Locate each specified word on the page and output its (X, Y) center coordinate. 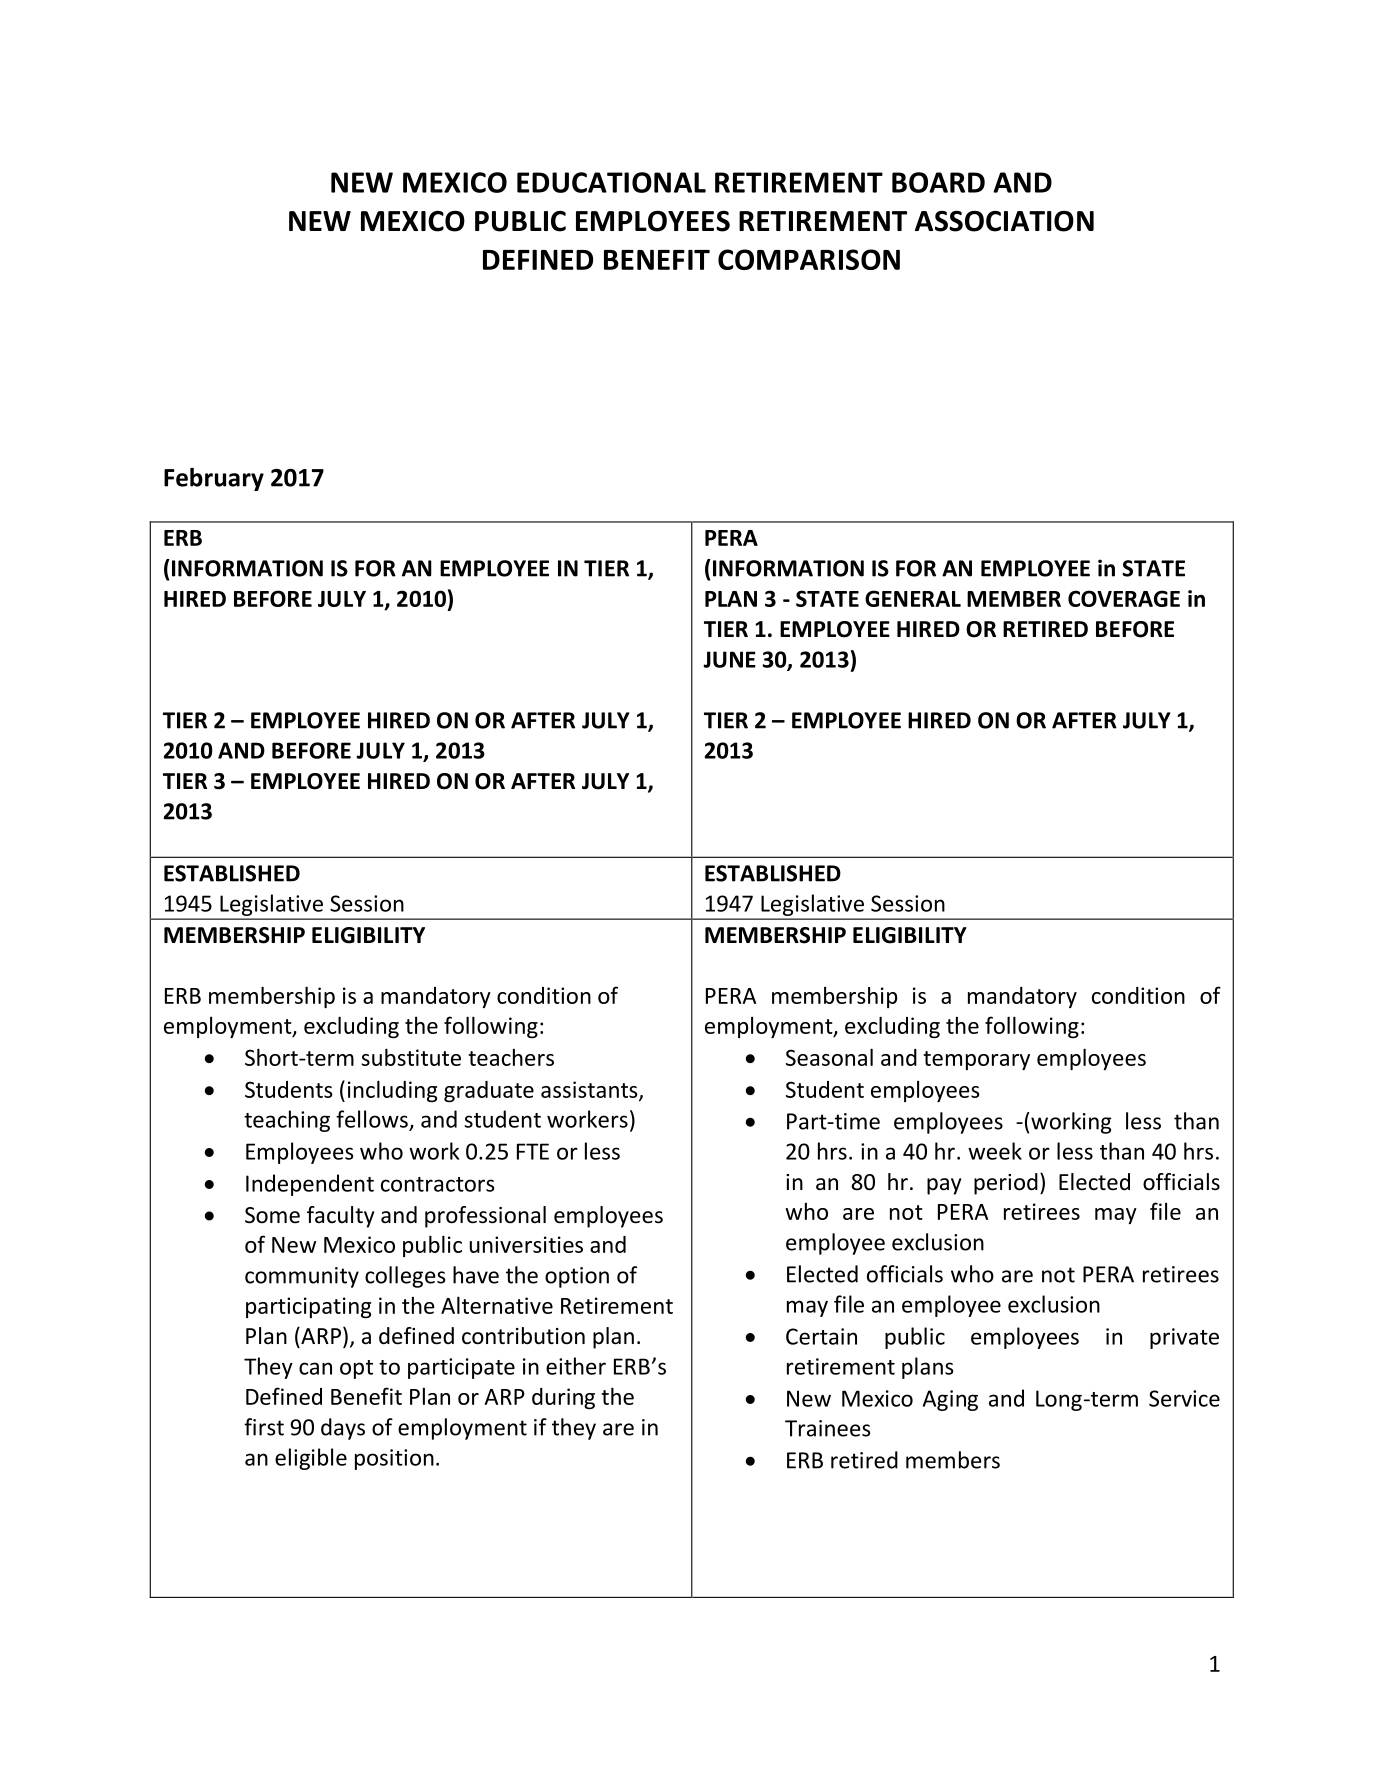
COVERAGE (1124, 598)
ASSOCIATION (1004, 221)
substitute (411, 1057)
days (343, 1429)
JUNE (729, 659)
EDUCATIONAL (611, 182)
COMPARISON (809, 259)
